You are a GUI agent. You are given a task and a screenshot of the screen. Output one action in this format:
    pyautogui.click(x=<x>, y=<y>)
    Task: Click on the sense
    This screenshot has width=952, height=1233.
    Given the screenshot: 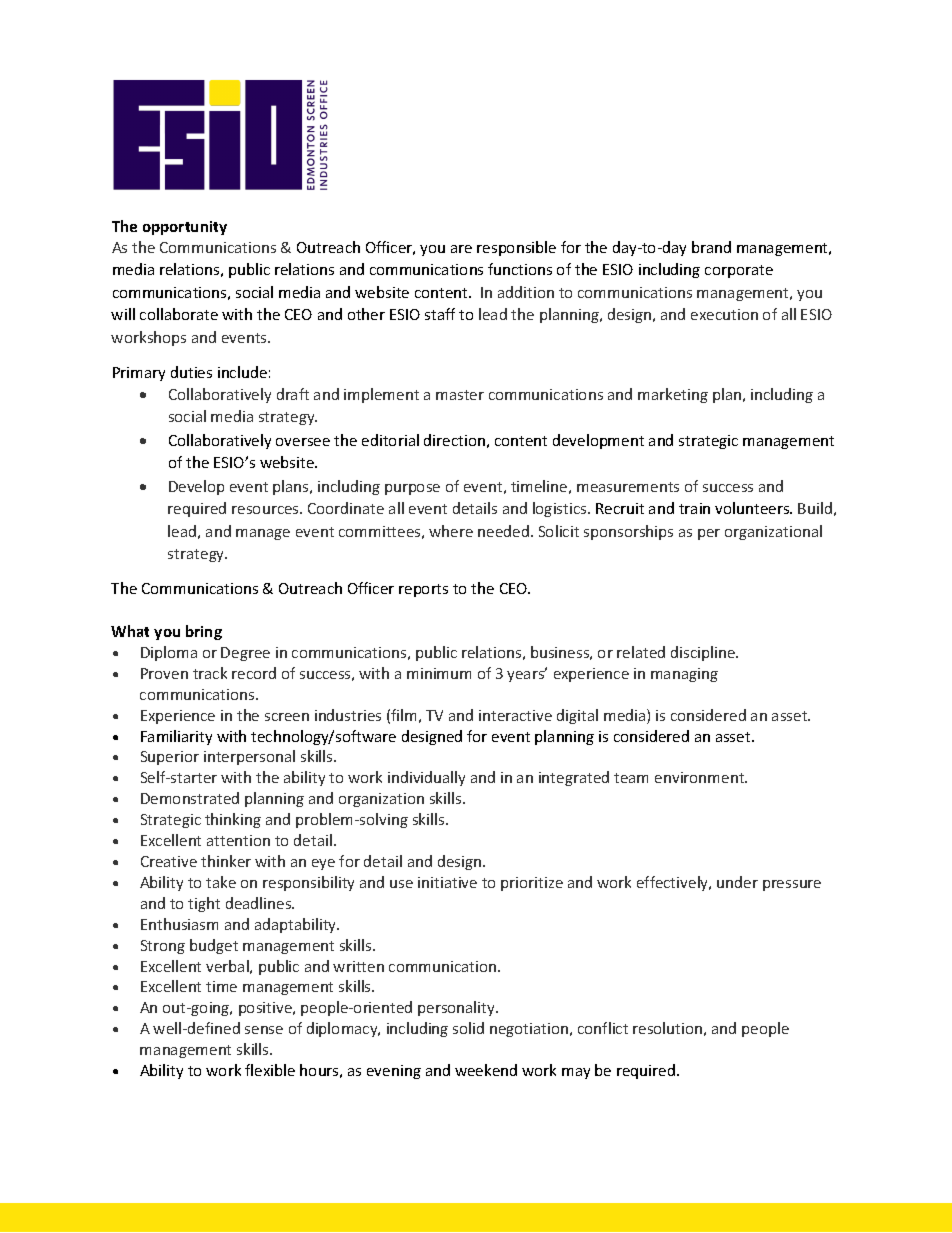 What is the action you would take?
    pyautogui.click(x=264, y=1030)
